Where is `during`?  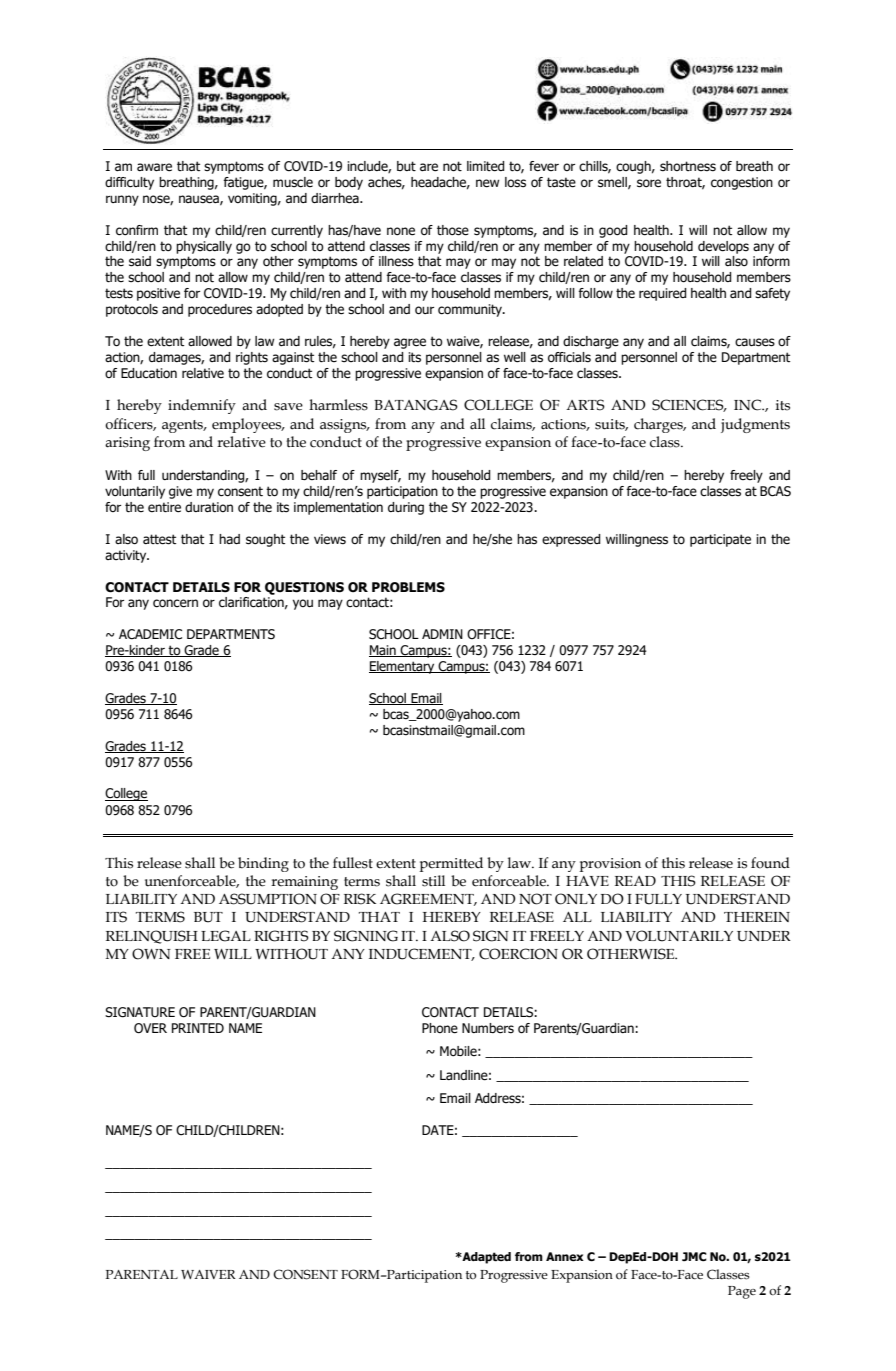 during is located at coordinates (406, 508).
